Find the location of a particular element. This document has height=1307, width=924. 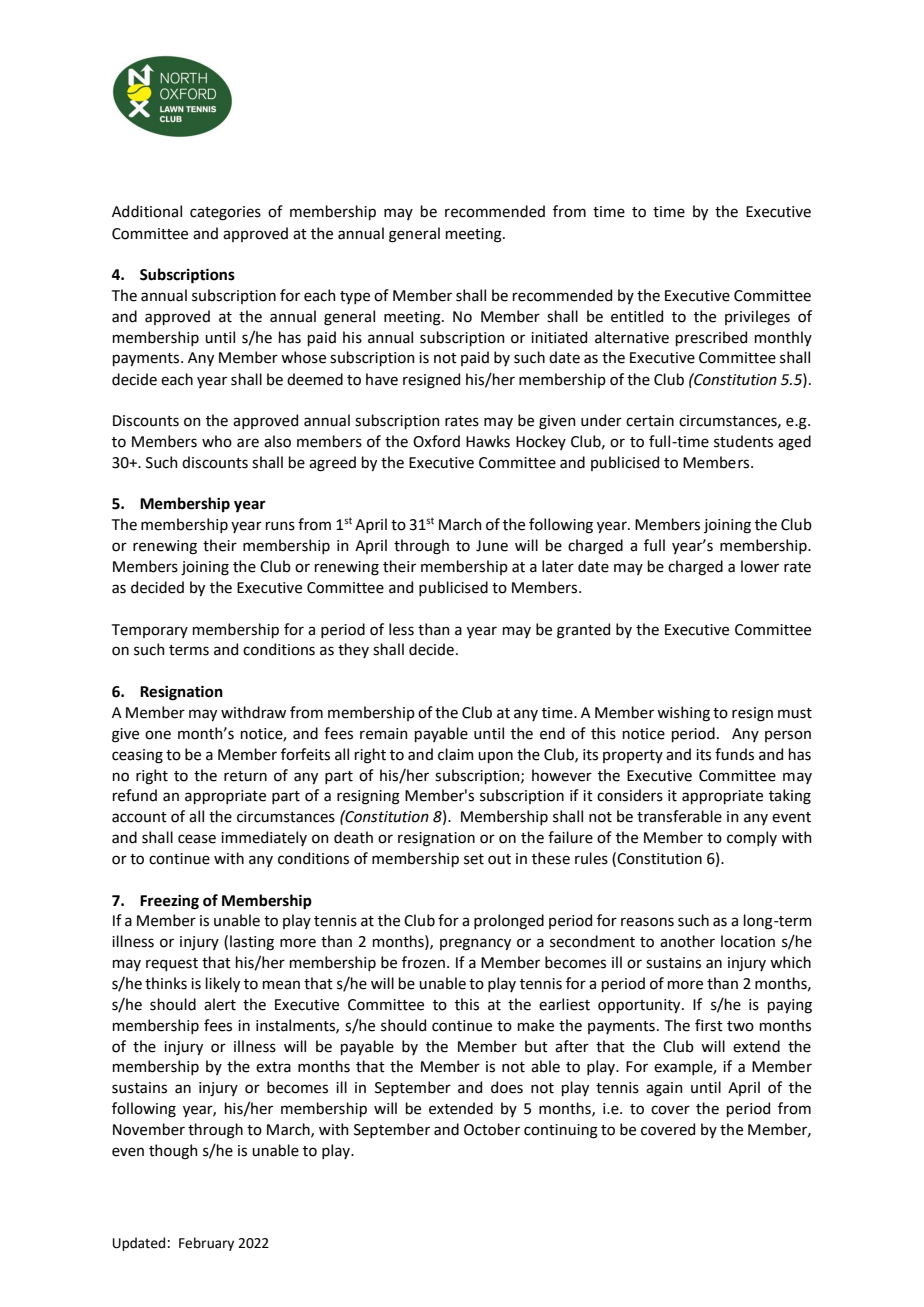

another is located at coordinates (687, 941).
